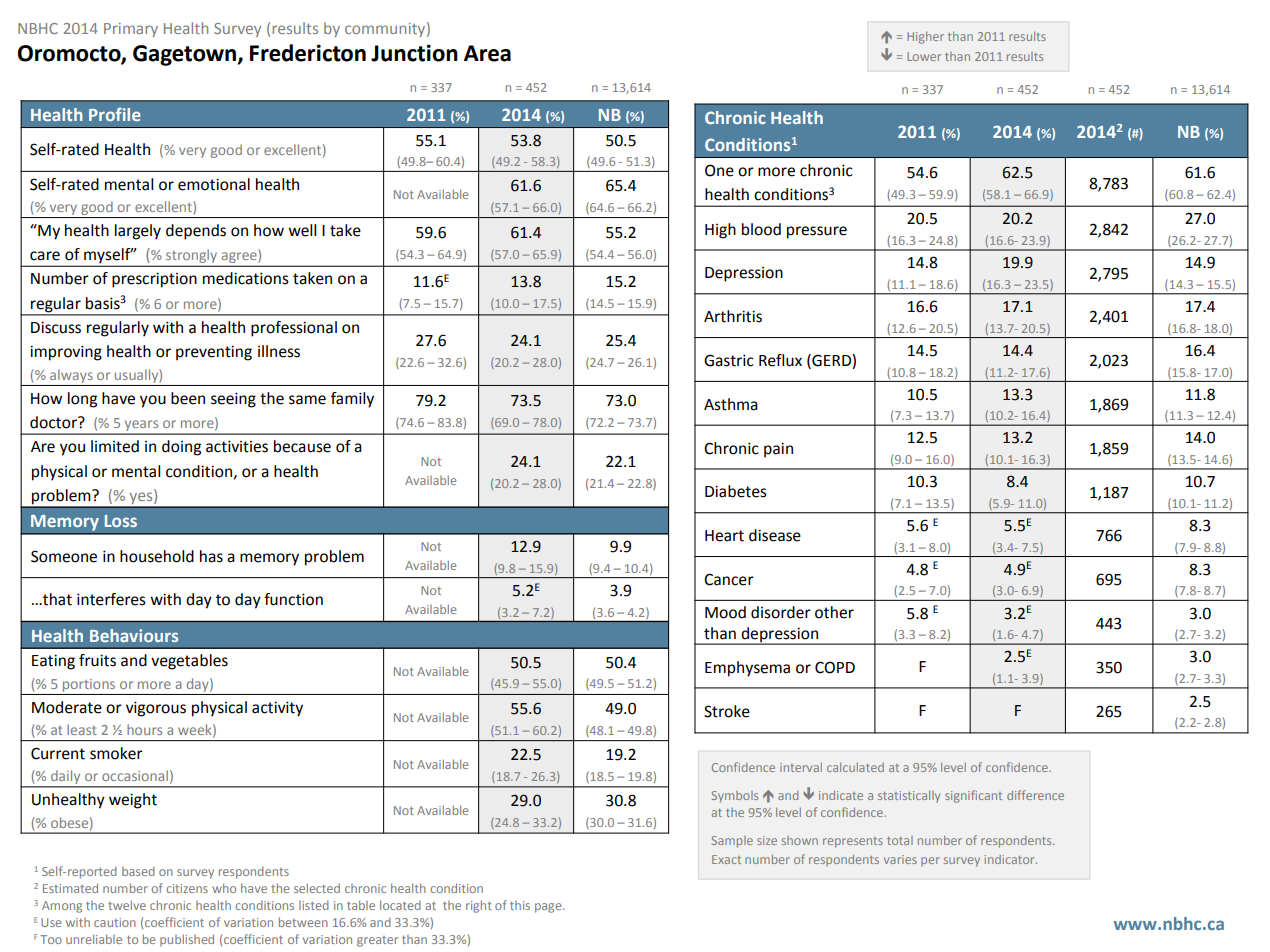  Describe the element at coordinates (549, 908) in the document. I see `page` at that location.
